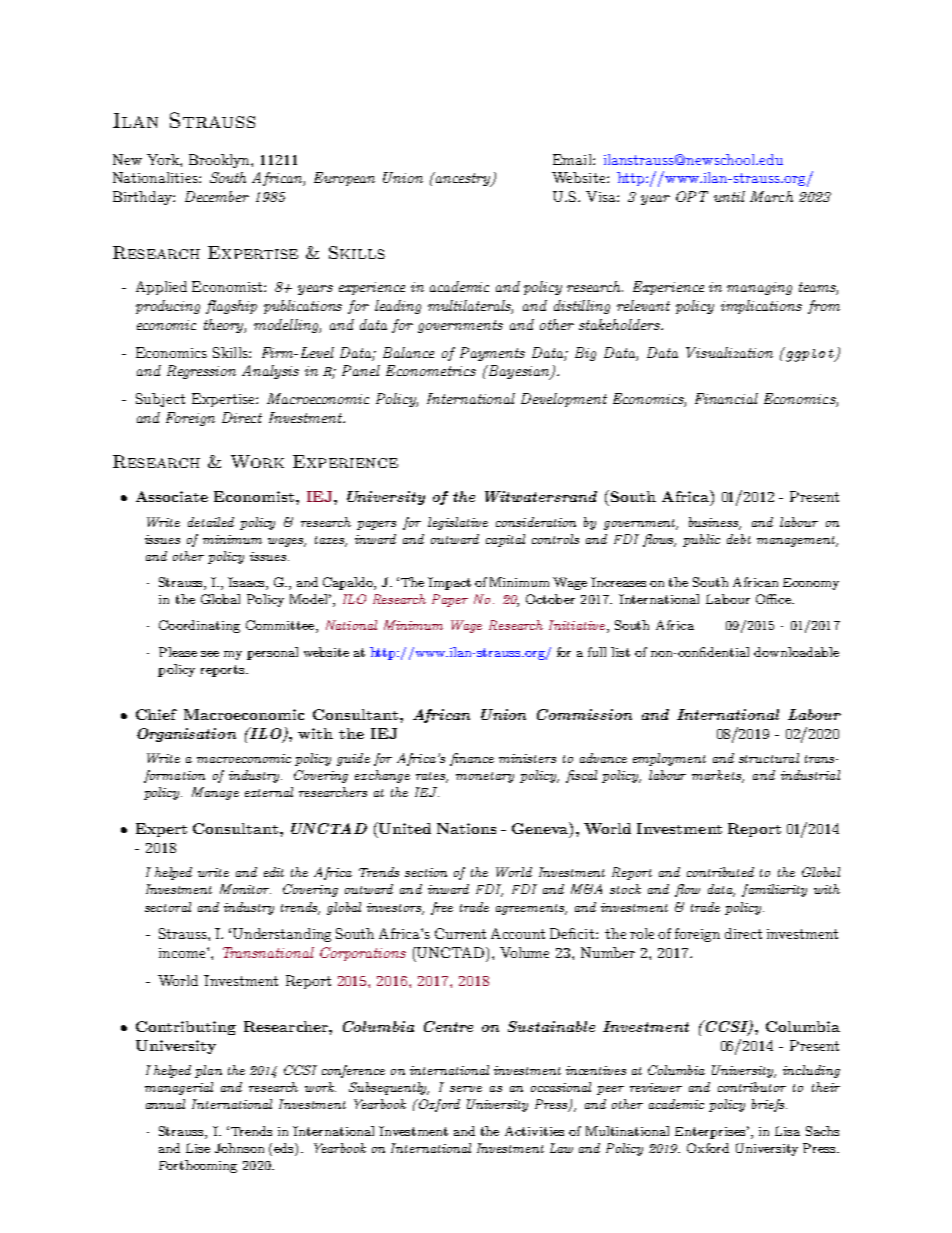 This document has height=1233, width=952. Describe the element at coordinates (726, 398) in the document. I see `Financial` at that location.
